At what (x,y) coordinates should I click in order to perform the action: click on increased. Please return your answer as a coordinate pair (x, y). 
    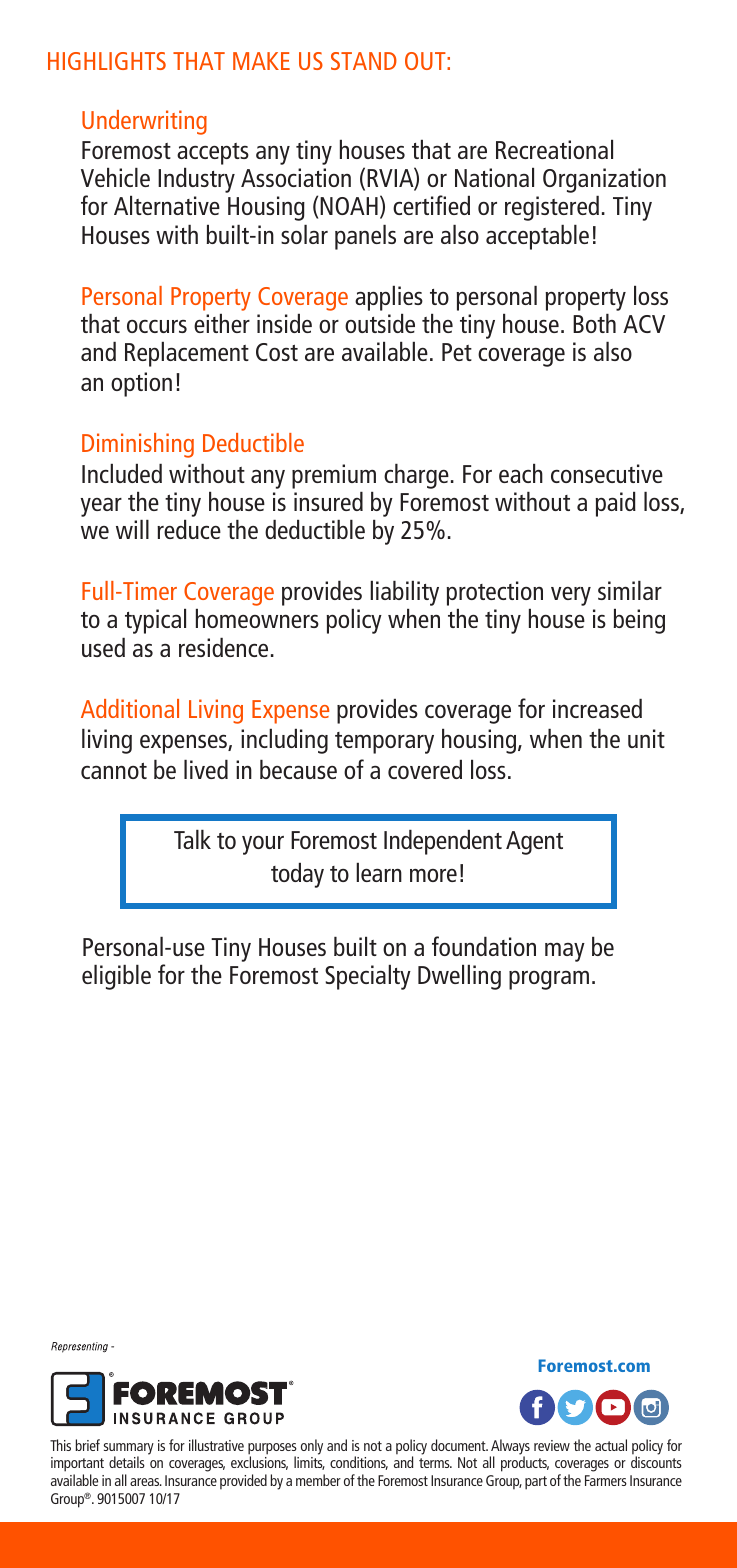
    Looking at the image, I should click on (597, 708).
